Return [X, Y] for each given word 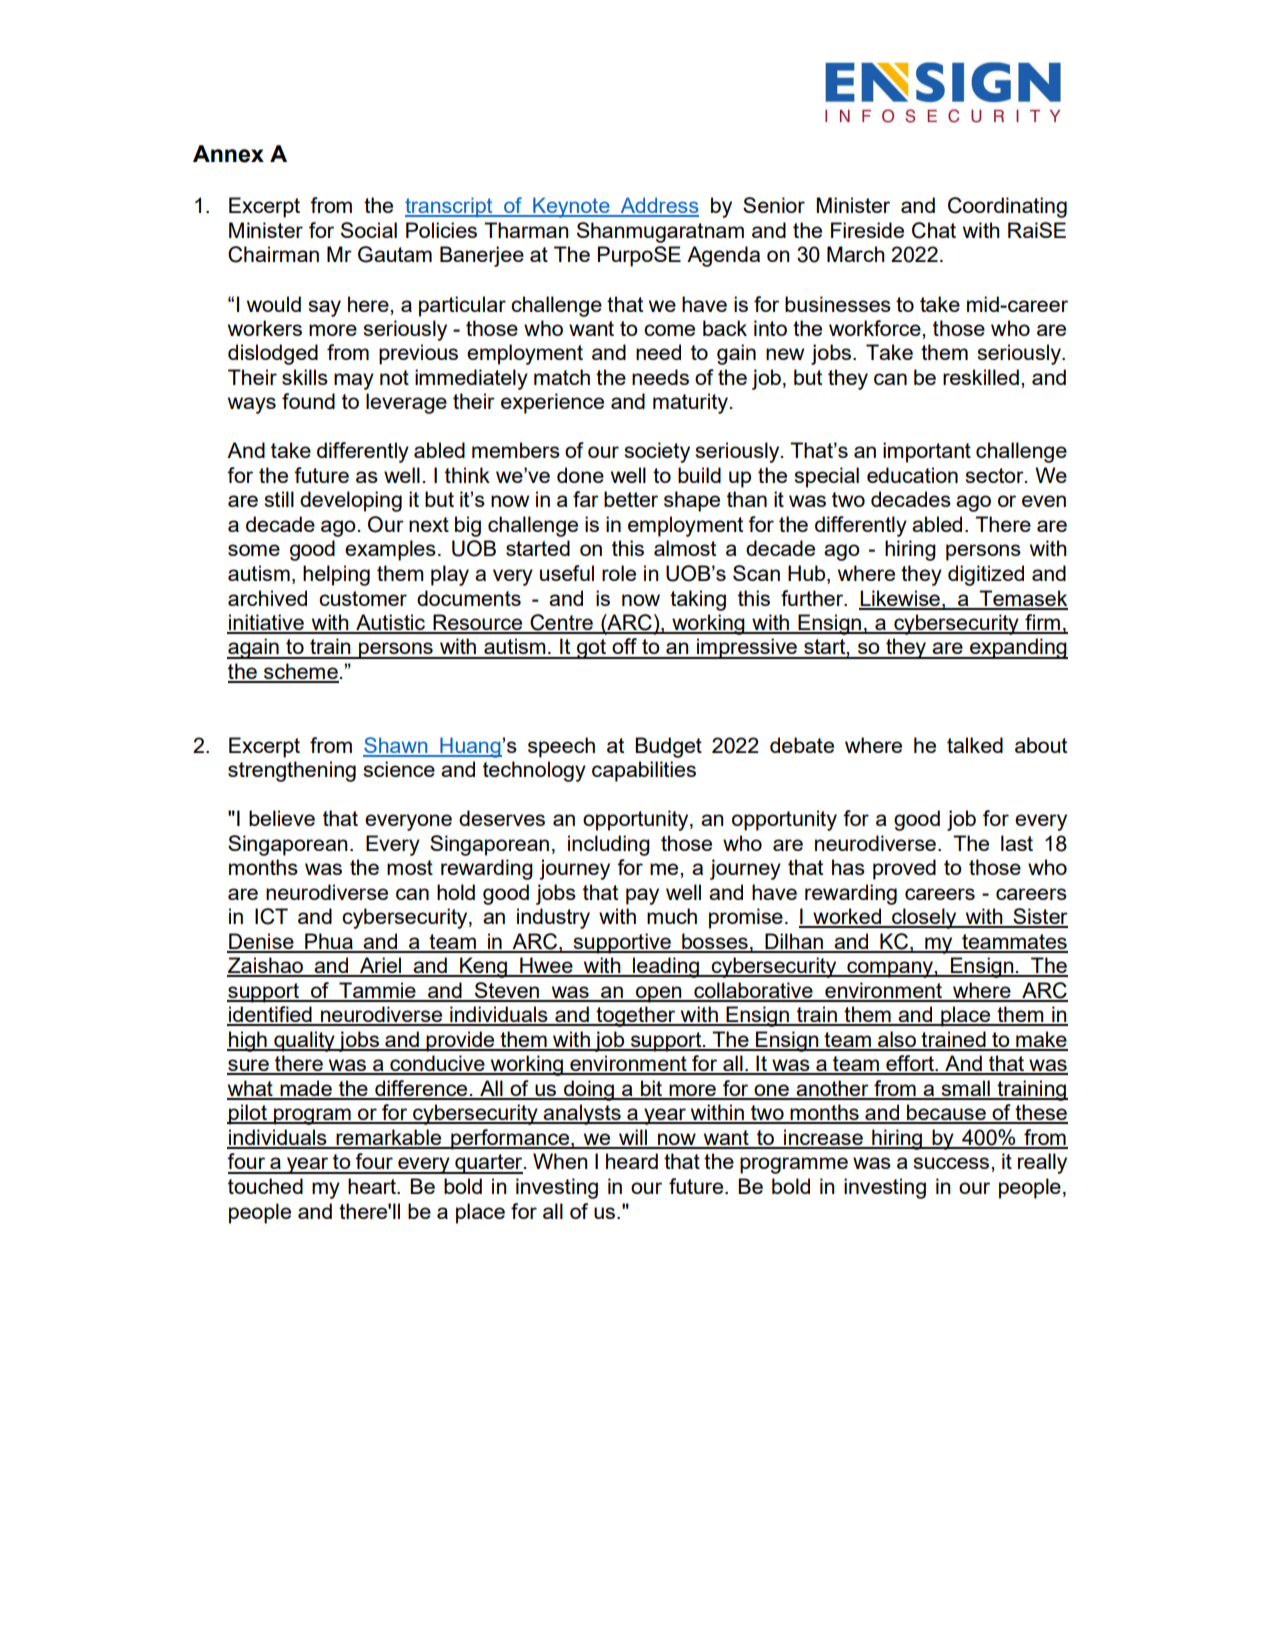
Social [369, 230]
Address [658, 206]
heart [373, 1186]
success [952, 1163]
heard [632, 1161]
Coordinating [1007, 207]
